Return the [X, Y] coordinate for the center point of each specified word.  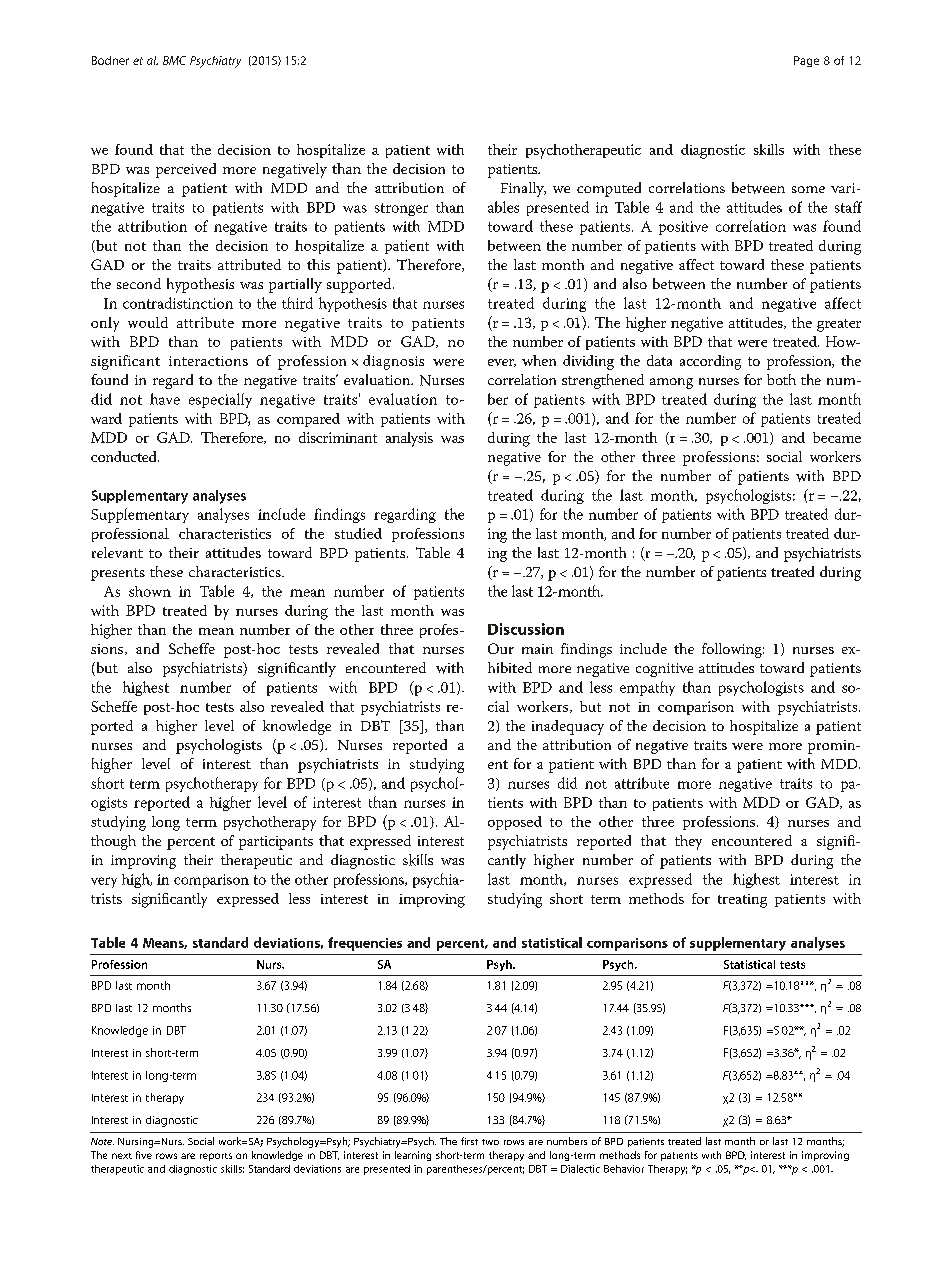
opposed [515, 823]
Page [806, 61]
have [165, 399]
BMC [174, 60]
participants [276, 843]
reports [216, 1157]
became [837, 437]
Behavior [624, 1169]
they [688, 842]
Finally [523, 189]
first [469, 1141]
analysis [409, 439]
